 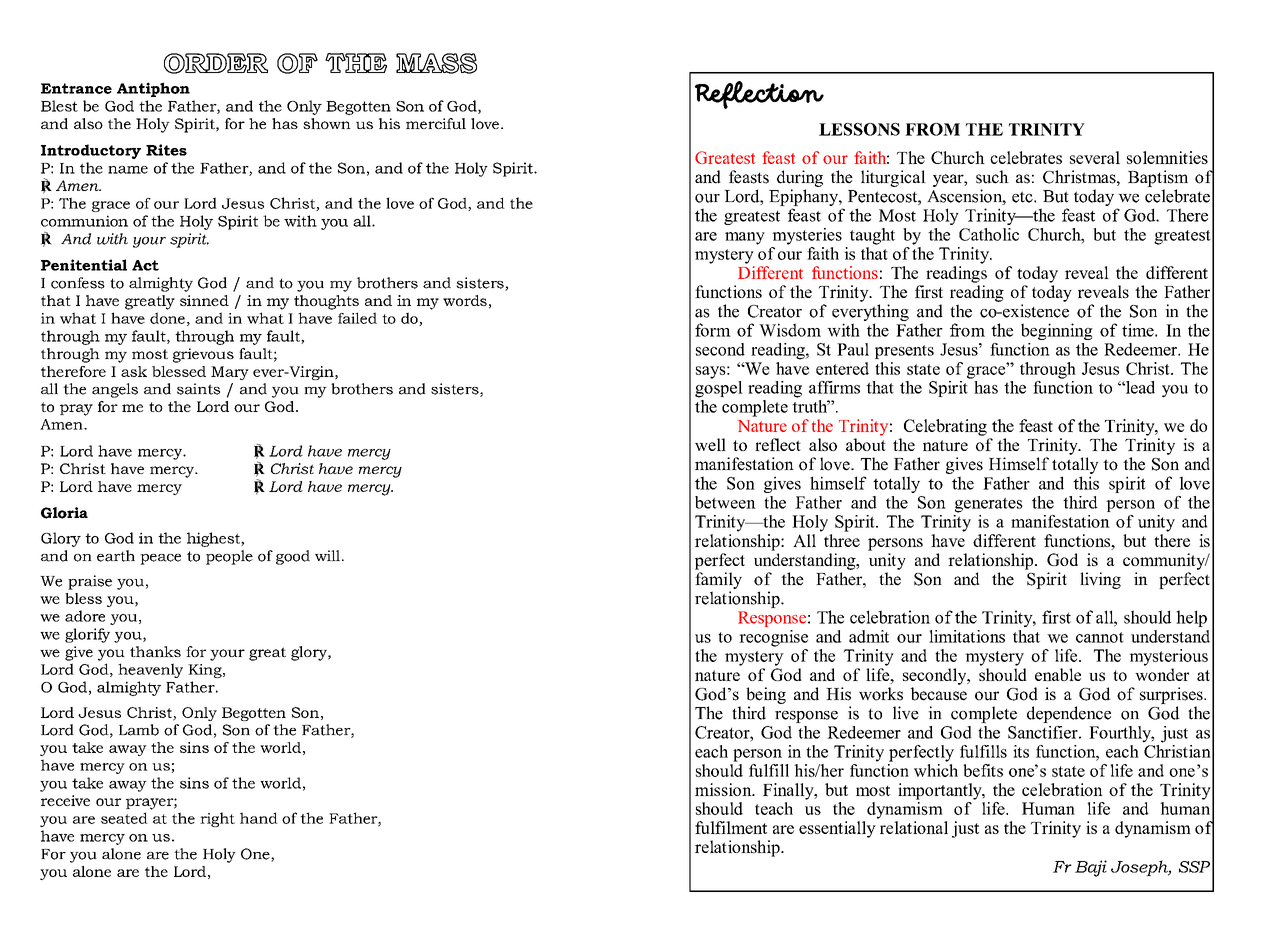 I want to click on beginning, so click(x=1057, y=331).
